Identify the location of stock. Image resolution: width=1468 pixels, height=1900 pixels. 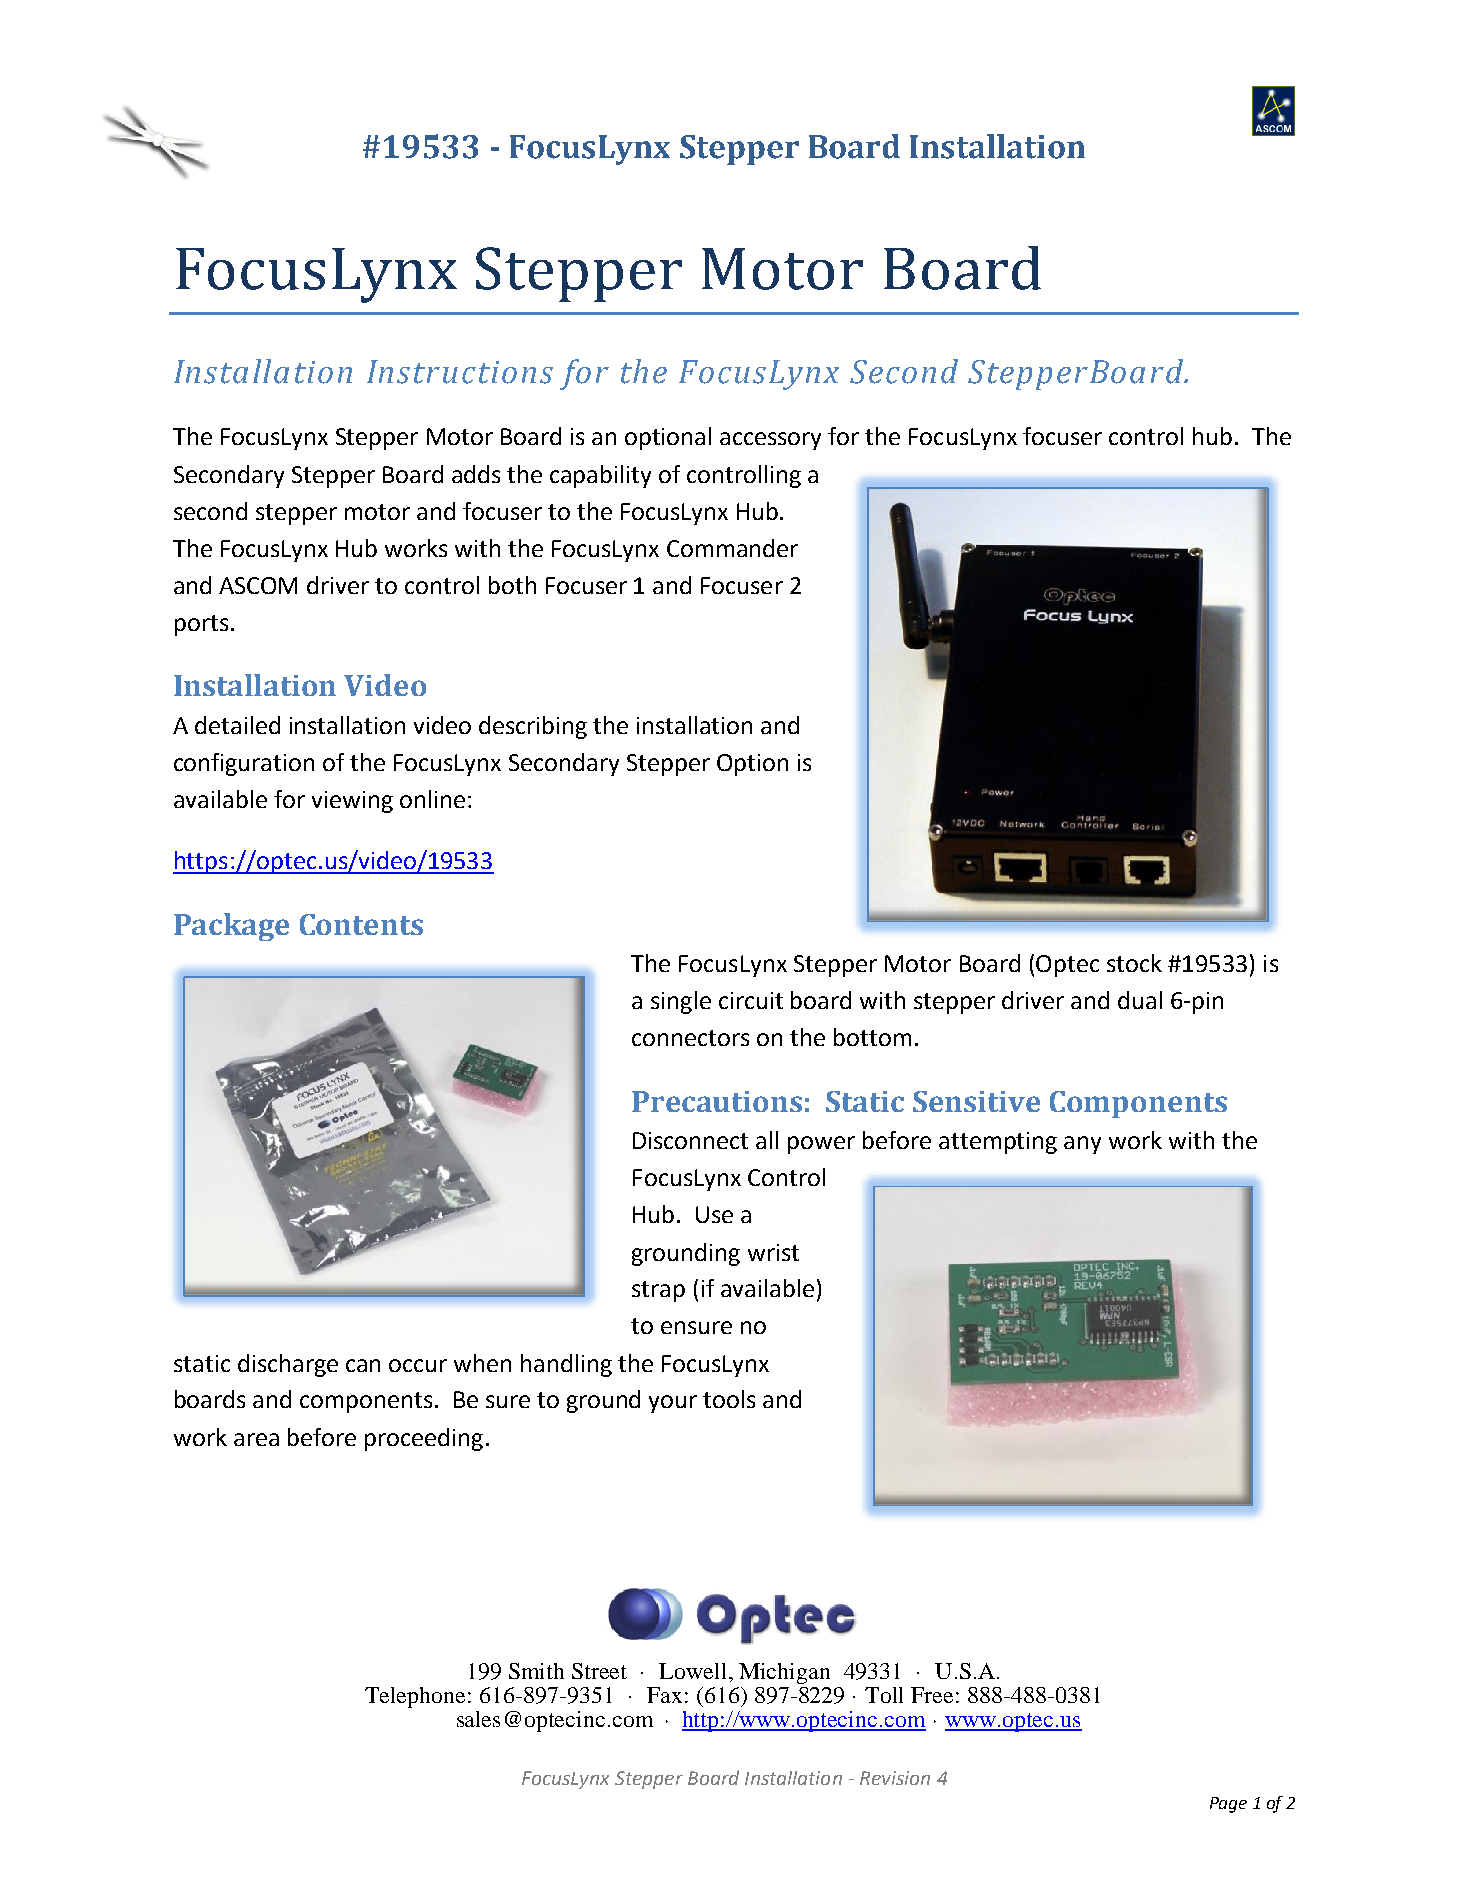
(1134, 963).
